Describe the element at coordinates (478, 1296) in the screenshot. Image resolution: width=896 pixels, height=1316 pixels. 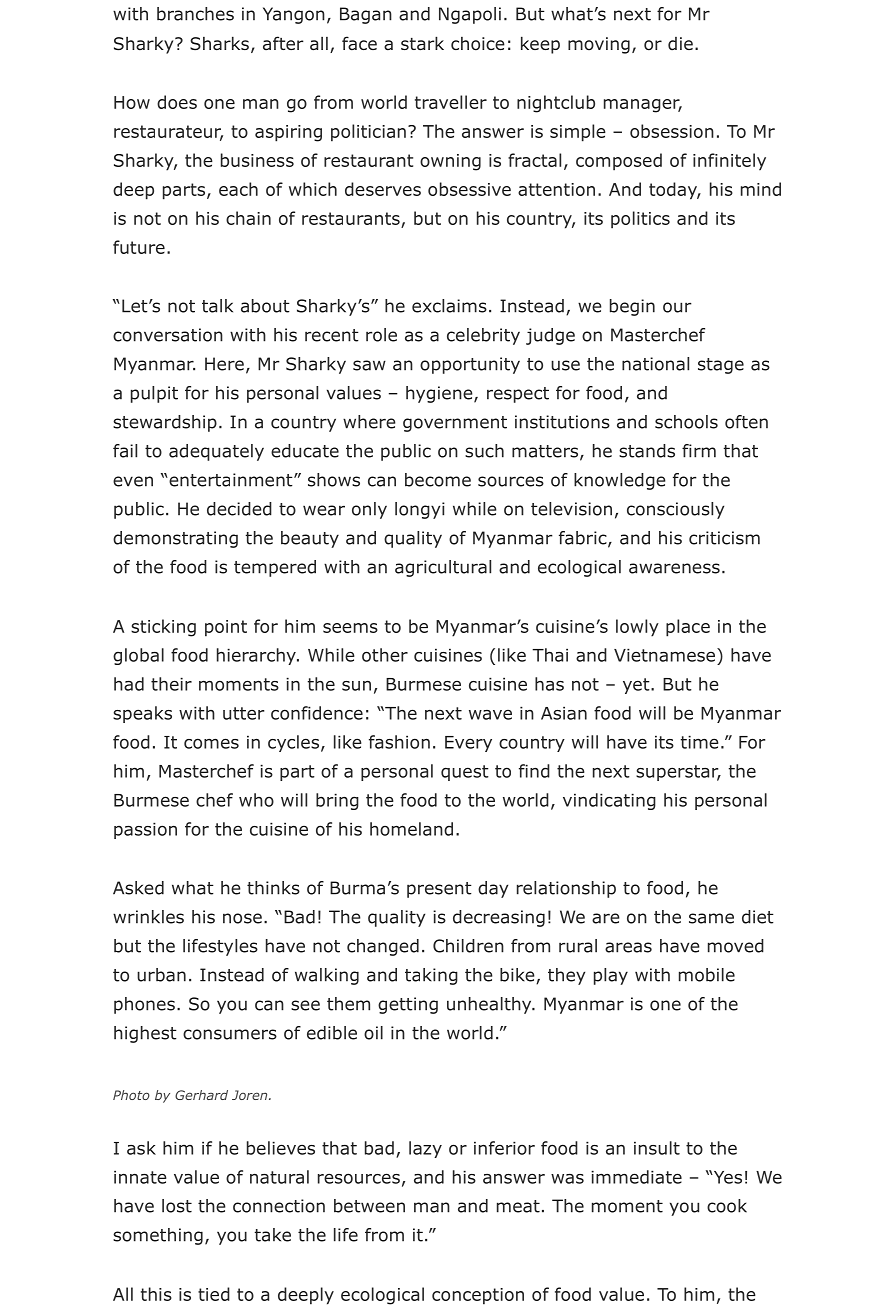
I see `conception` at that location.
